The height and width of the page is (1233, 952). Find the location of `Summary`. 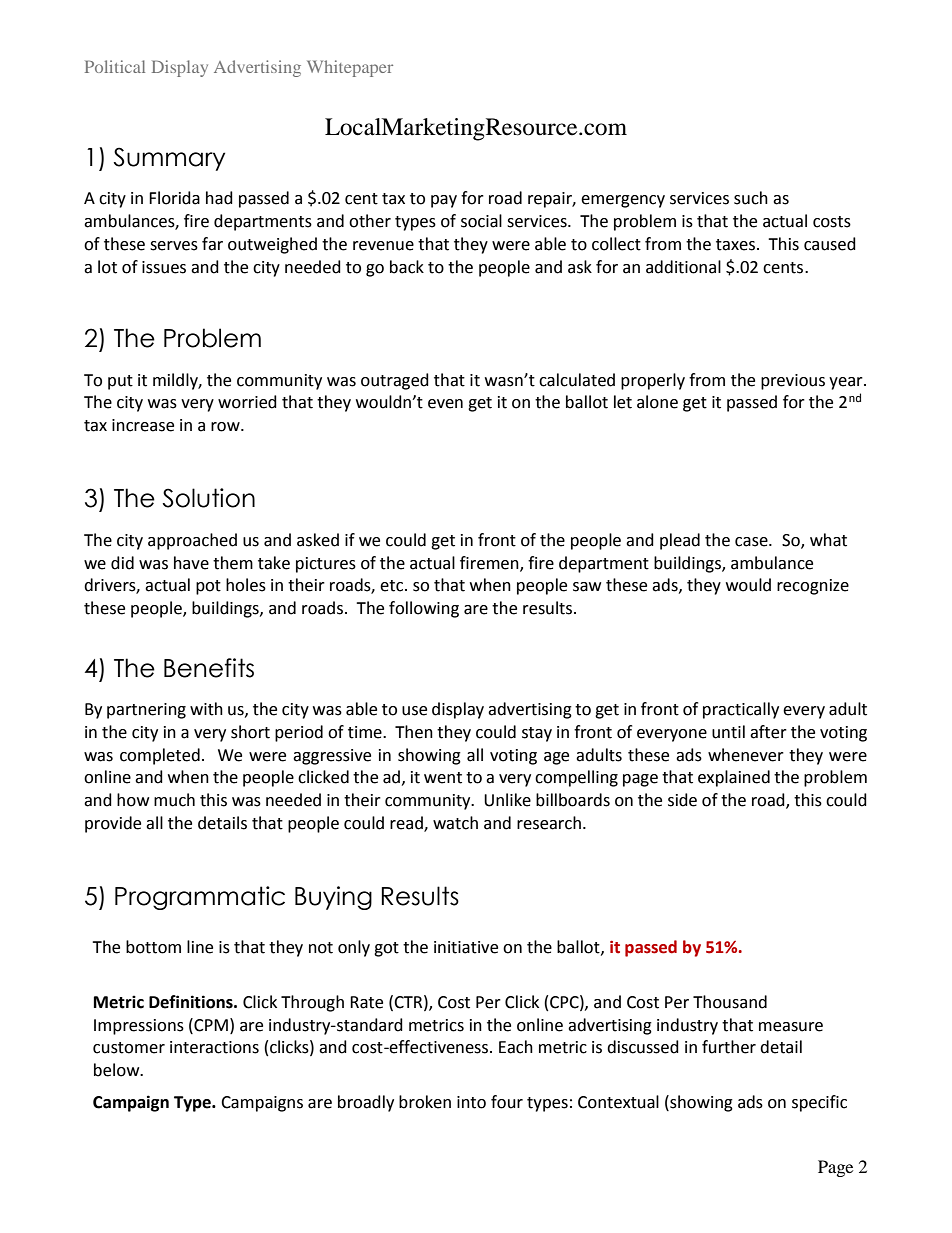

Summary is located at coordinates (169, 159).
